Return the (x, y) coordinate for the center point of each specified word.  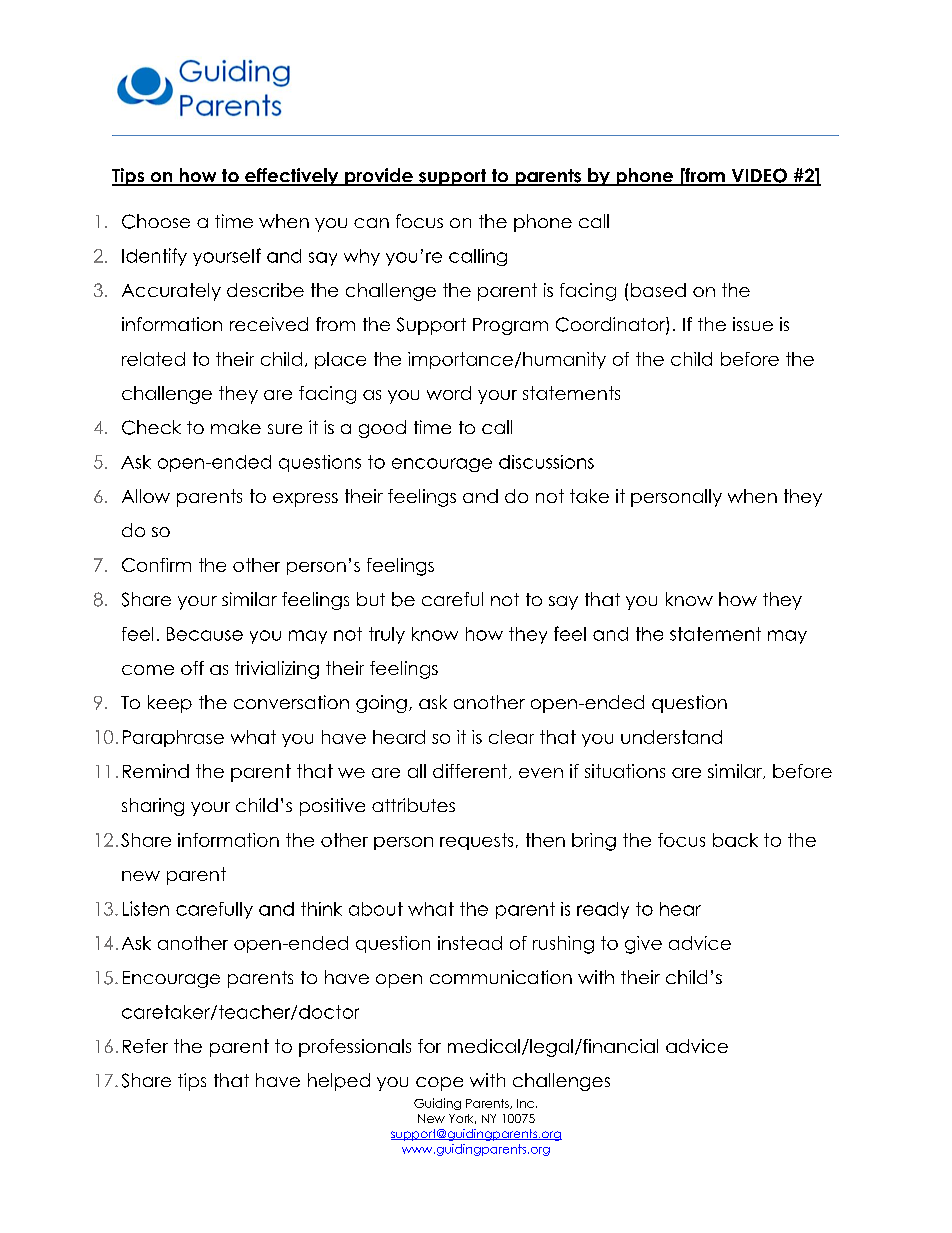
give (643, 945)
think (321, 909)
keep (170, 704)
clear (511, 737)
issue (753, 324)
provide (379, 177)
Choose (156, 221)
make (236, 427)
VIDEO (759, 176)
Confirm (156, 565)
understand (671, 737)
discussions (546, 462)
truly (387, 635)
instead (470, 943)
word (449, 393)
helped (339, 1082)
